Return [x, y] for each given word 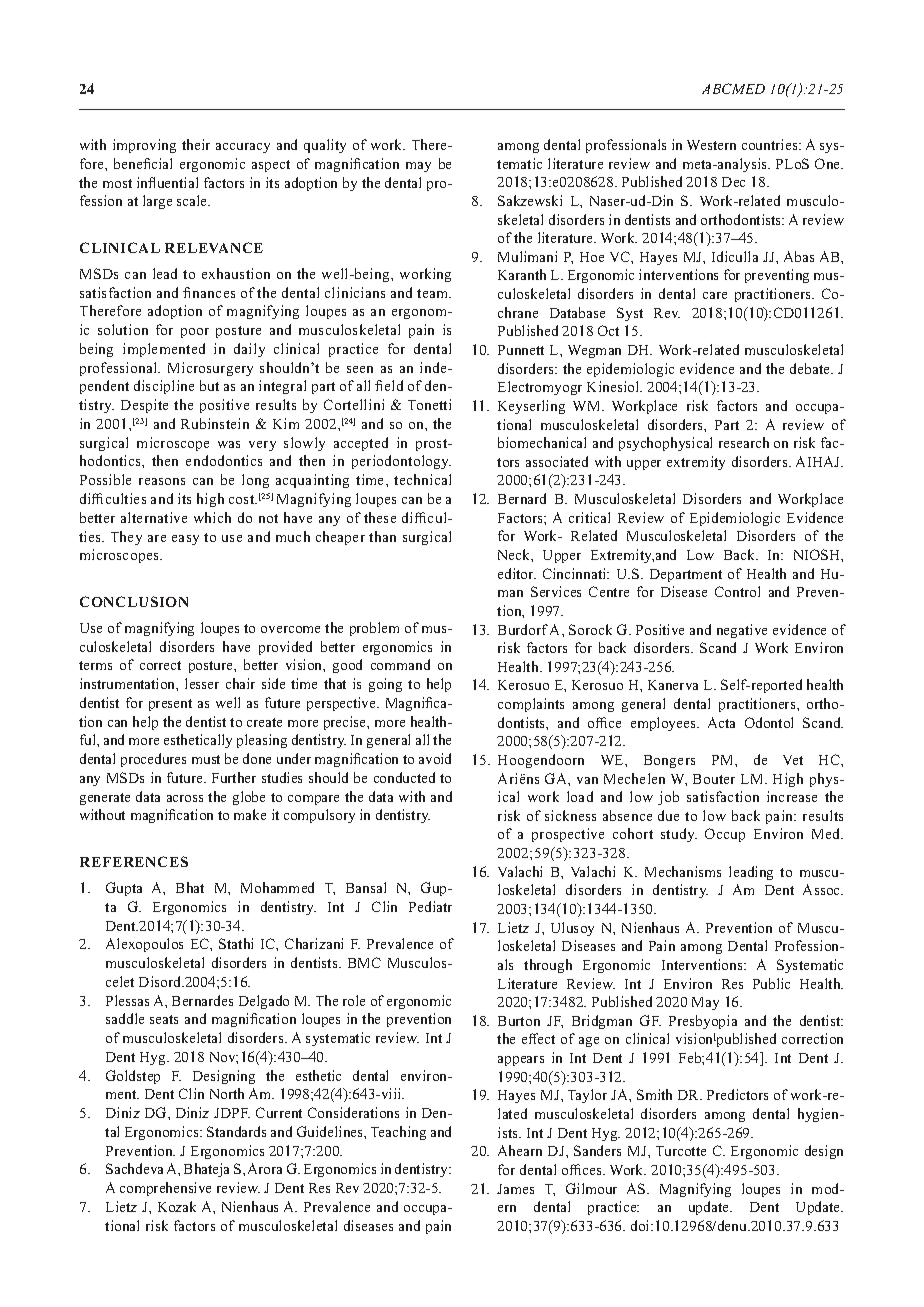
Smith [654, 1094]
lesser [202, 683]
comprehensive [165, 1189]
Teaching [398, 1133]
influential [167, 182]
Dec [733, 182]
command [400, 664]
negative [742, 631]
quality [325, 146]
